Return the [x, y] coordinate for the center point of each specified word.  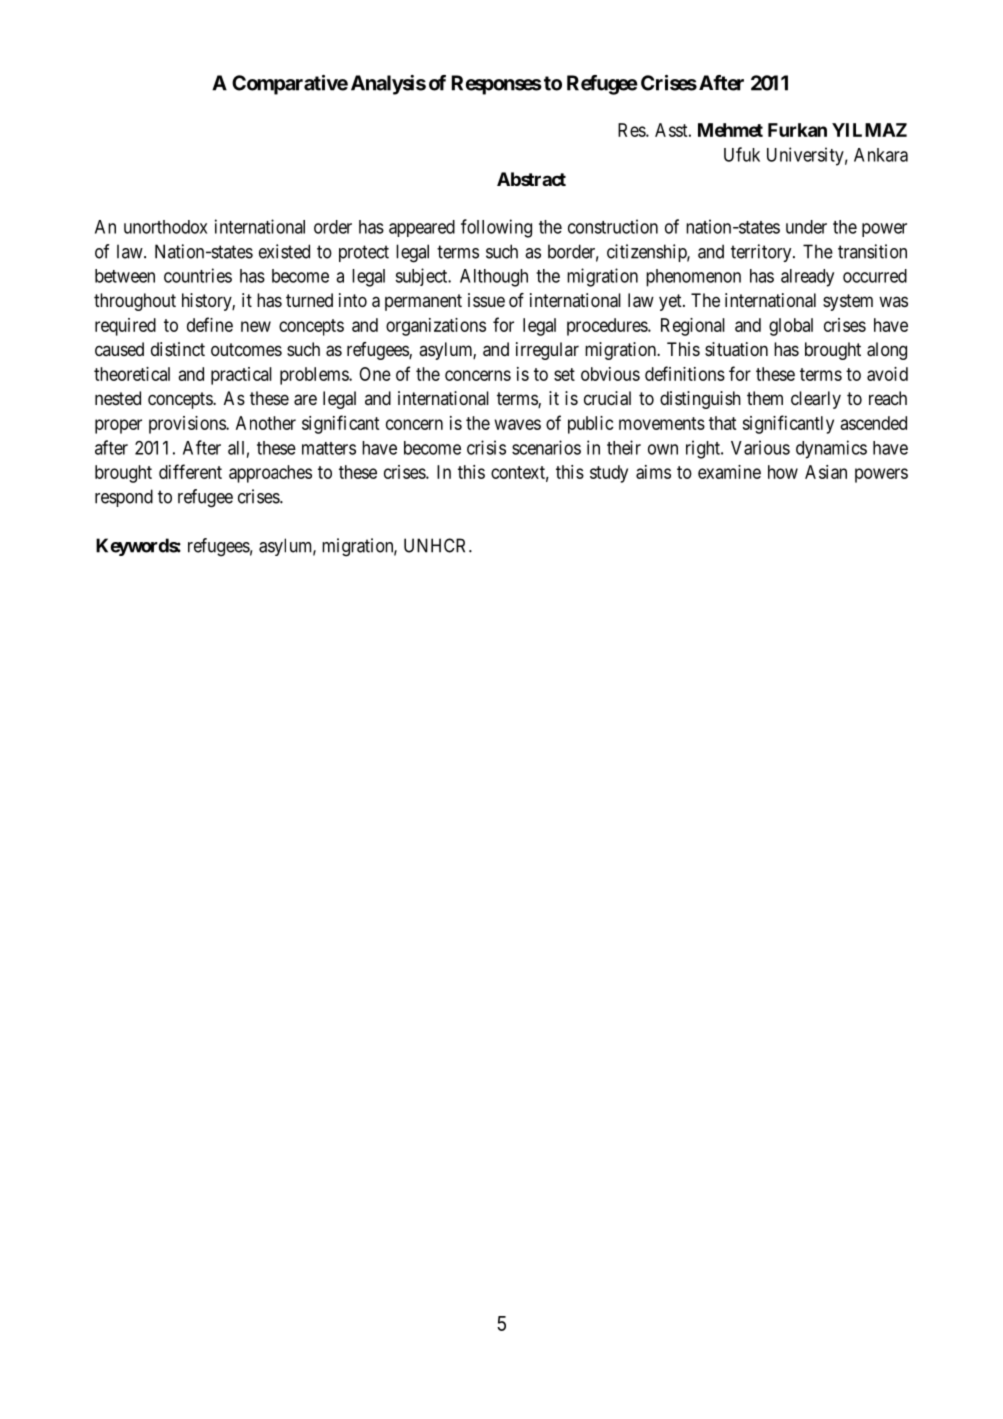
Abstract [531, 179]
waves [517, 424]
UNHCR [437, 545]
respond [124, 498]
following [496, 228]
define [210, 324]
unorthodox [165, 227]
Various [760, 447]
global [791, 327]
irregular [547, 351]
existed [284, 251]
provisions [188, 425]
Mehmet [730, 130]
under [806, 227]
